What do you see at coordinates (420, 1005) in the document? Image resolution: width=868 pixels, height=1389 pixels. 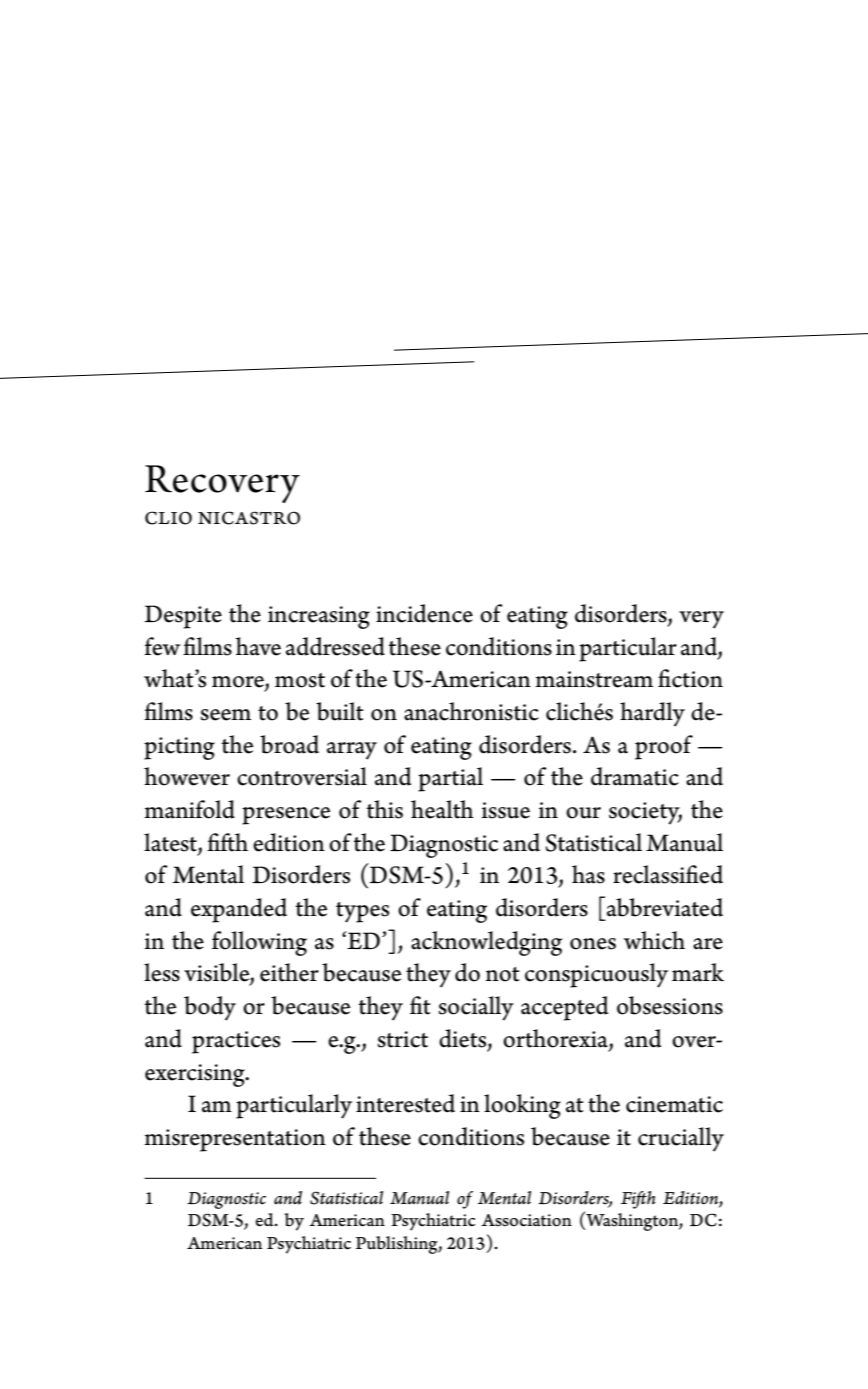 I see `fit` at bounding box center [420, 1005].
